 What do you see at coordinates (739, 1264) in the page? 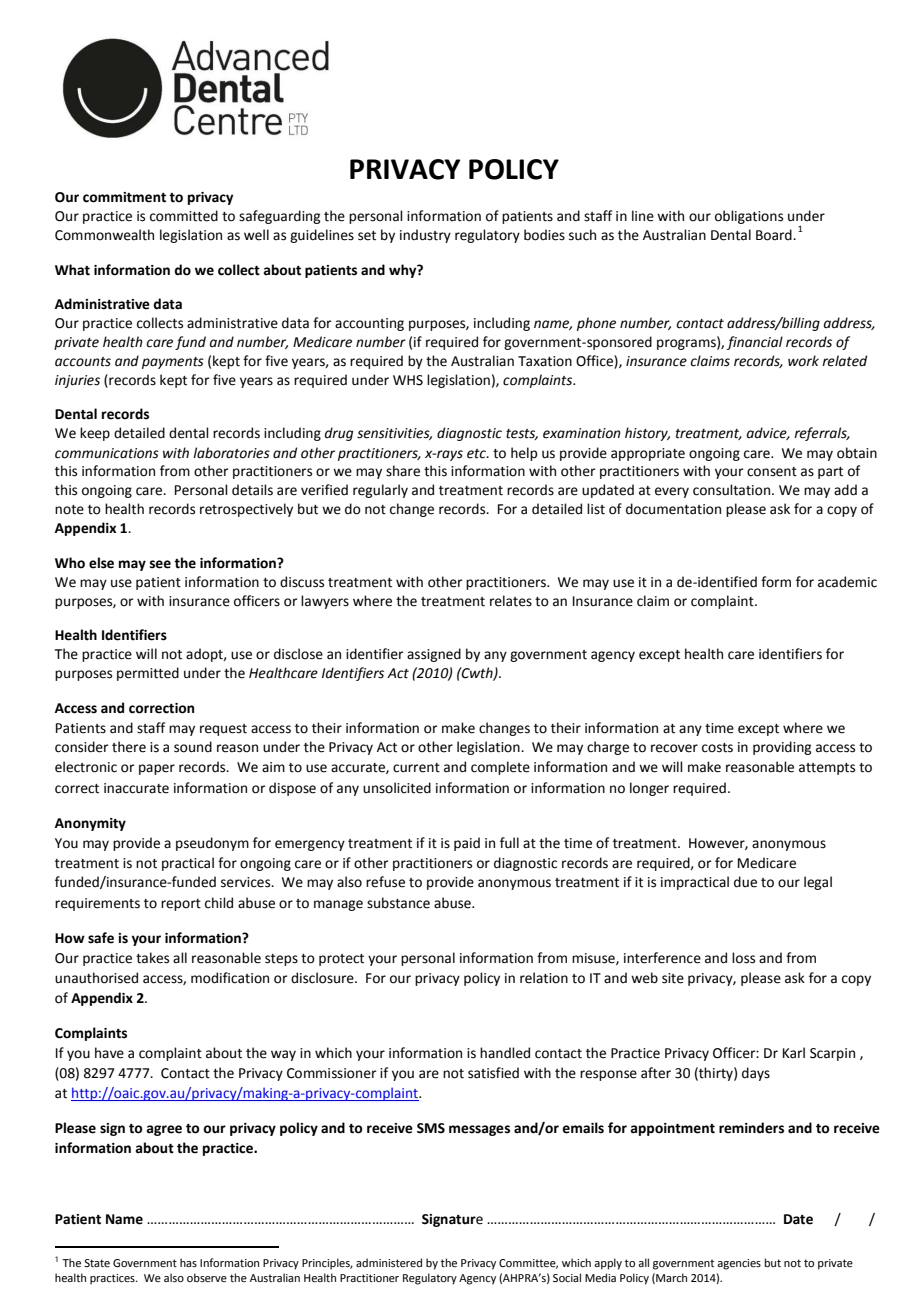
I see `agencies` at bounding box center [739, 1264].
